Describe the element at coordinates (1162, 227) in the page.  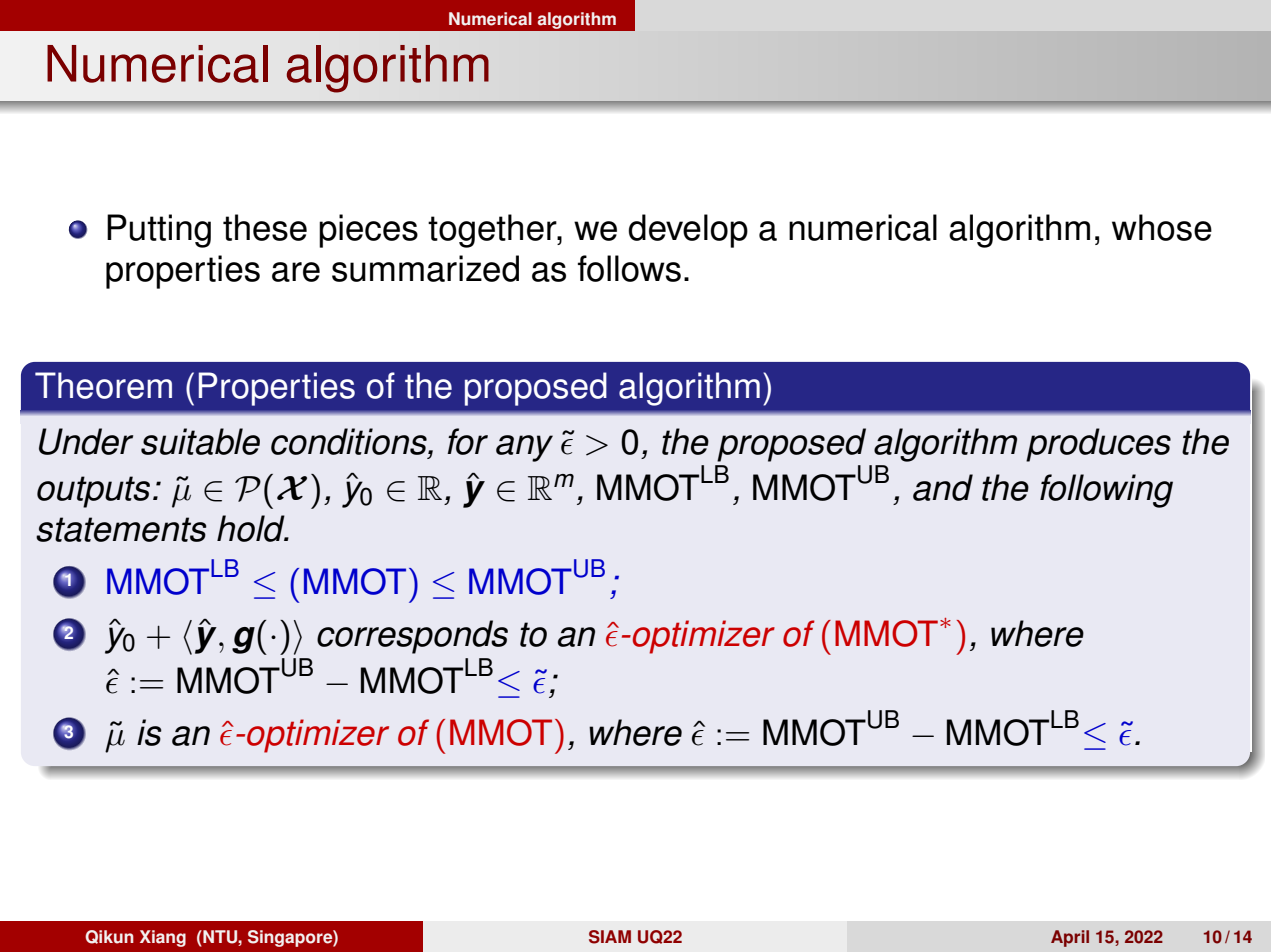
I see `whose` at that location.
